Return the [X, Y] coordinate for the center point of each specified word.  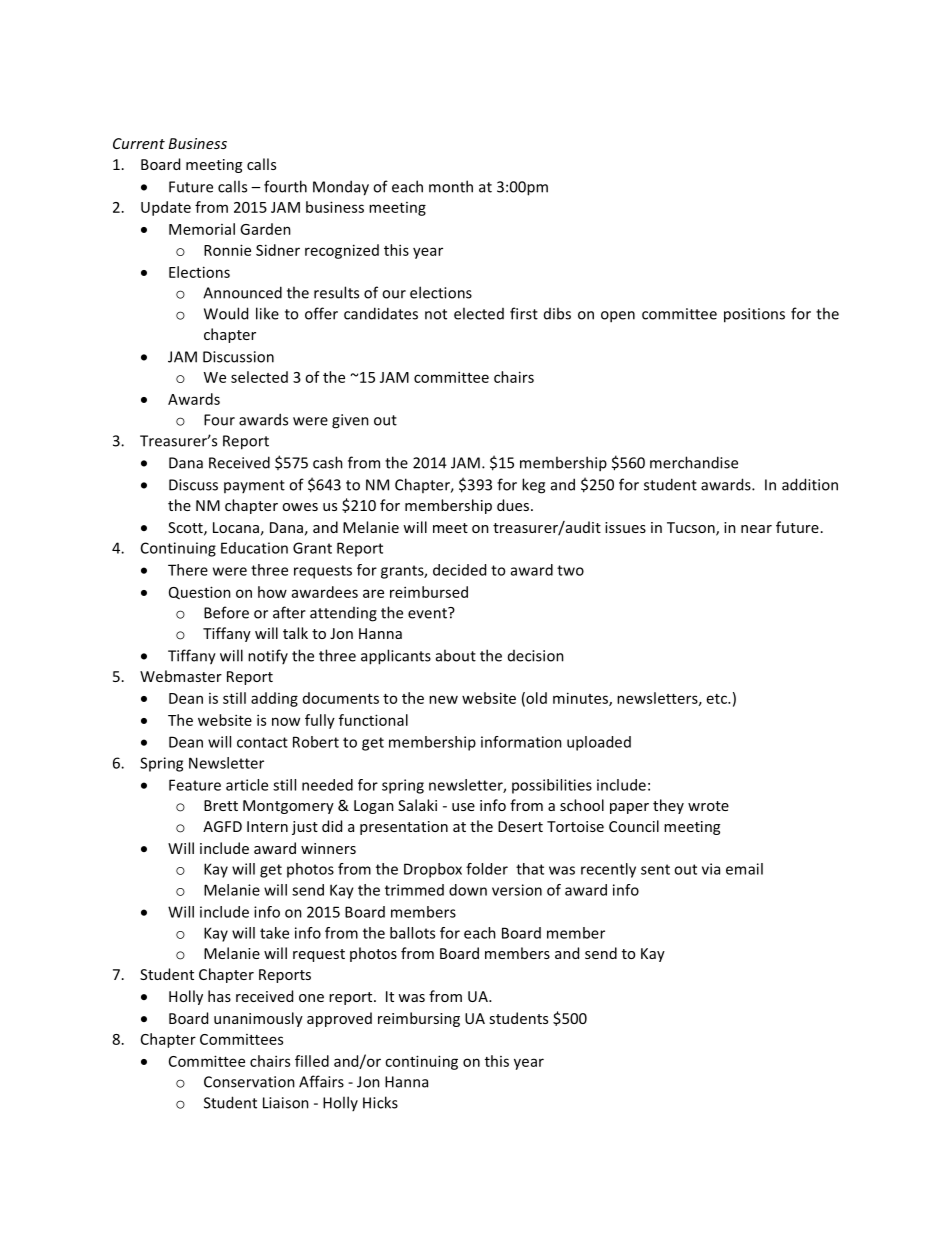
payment [254, 486]
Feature [195, 785]
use [463, 807]
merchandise [694, 462]
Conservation [249, 1082]
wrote [708, 806]
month [451, 186]
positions [754, 315]
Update [166, 208]
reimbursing [419, 1019]
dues [513, 505]
